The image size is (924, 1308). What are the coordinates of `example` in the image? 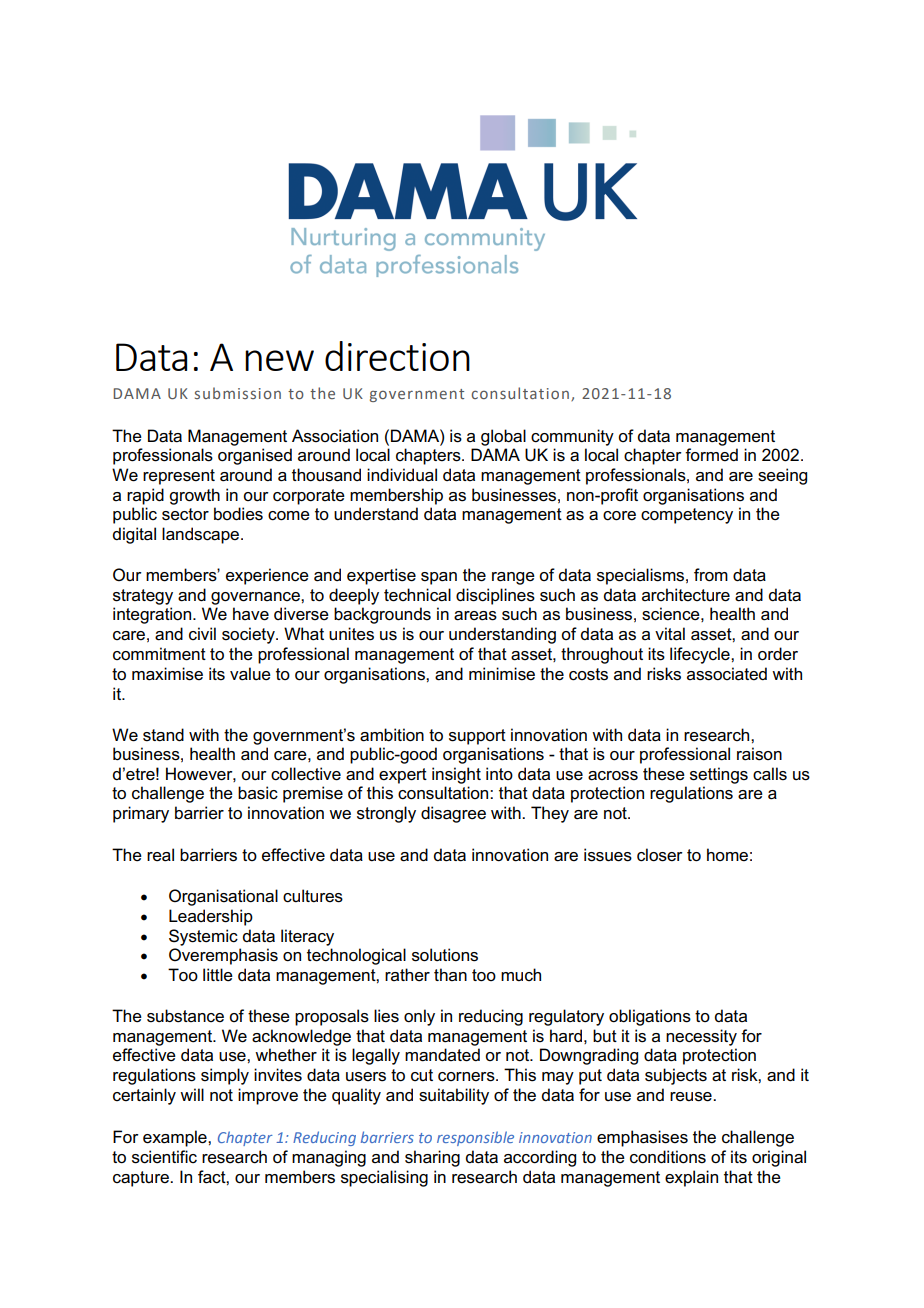 It's located at (176, 1138).
